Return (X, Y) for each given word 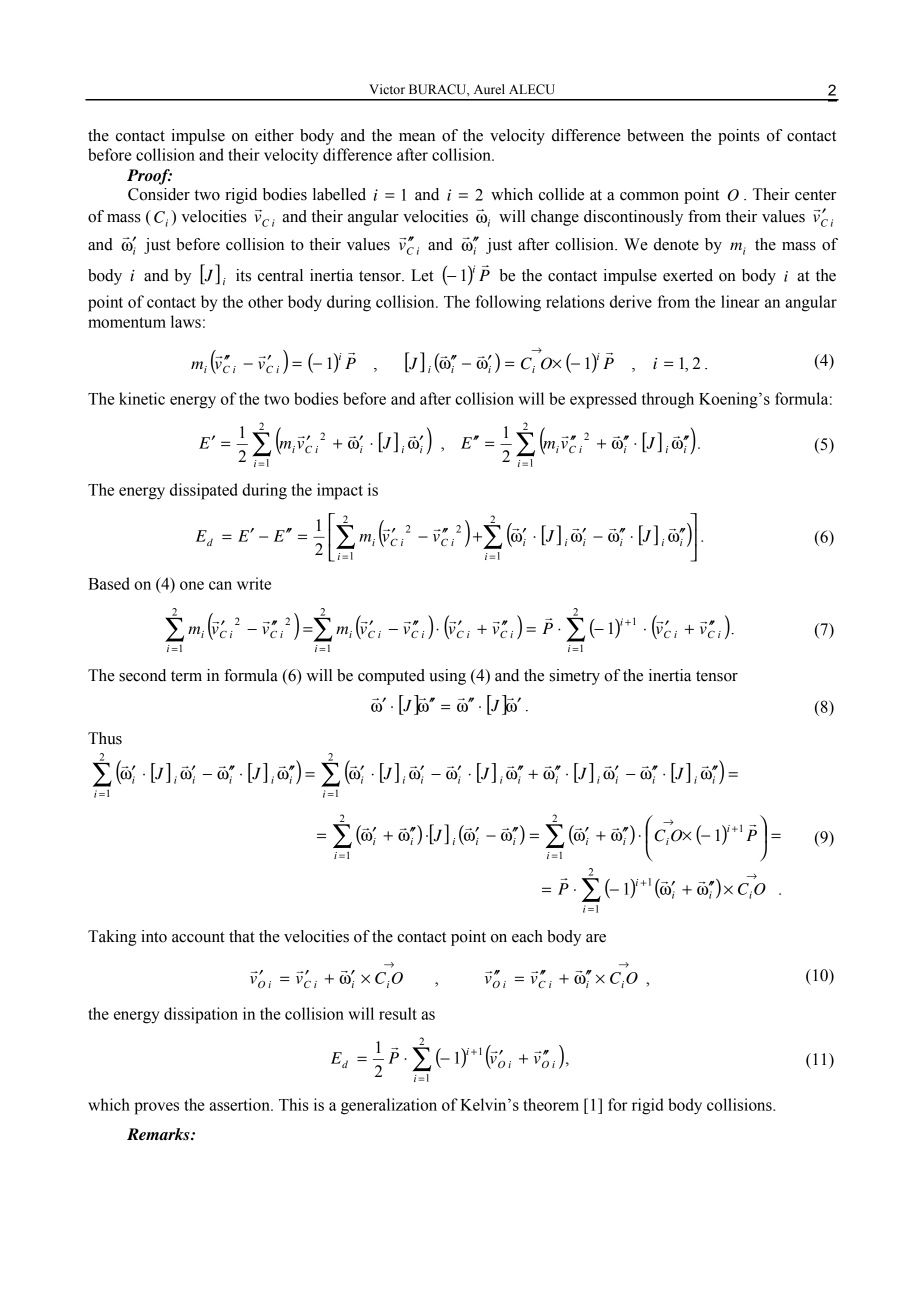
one (192, 585)
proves (156, 1108)
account (198, 937)
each (527, 936)
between (655, 135)
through (668, 400)
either (274, 135)
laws (186, 321)
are (596, 938)
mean (417, 137)
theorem (551, 1104)
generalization (389, 1106)
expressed (603, 400)
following (508, 303)
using (447, 677)
